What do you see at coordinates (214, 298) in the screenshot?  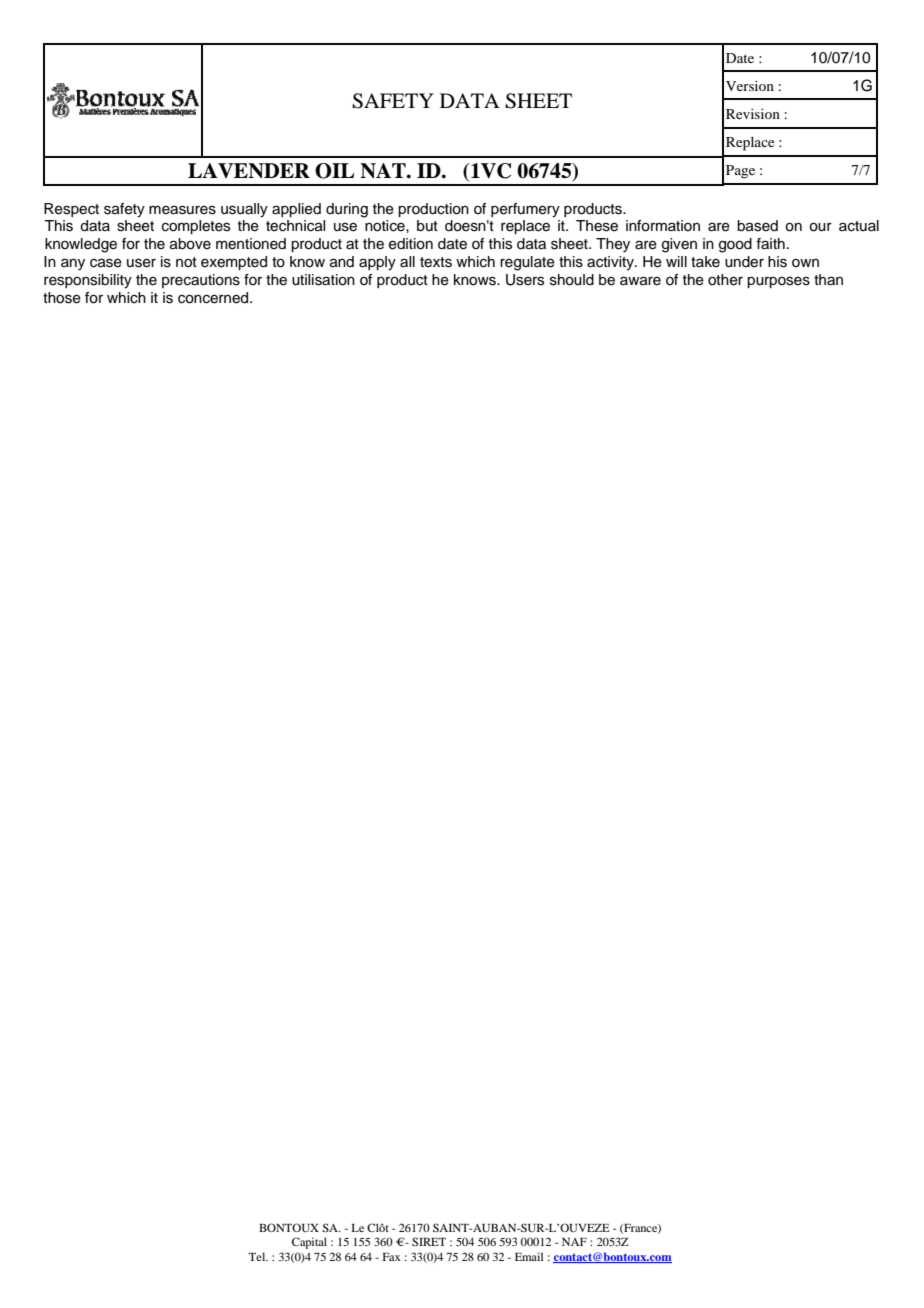 I see `concerned` at bounding box center [214, 298].
